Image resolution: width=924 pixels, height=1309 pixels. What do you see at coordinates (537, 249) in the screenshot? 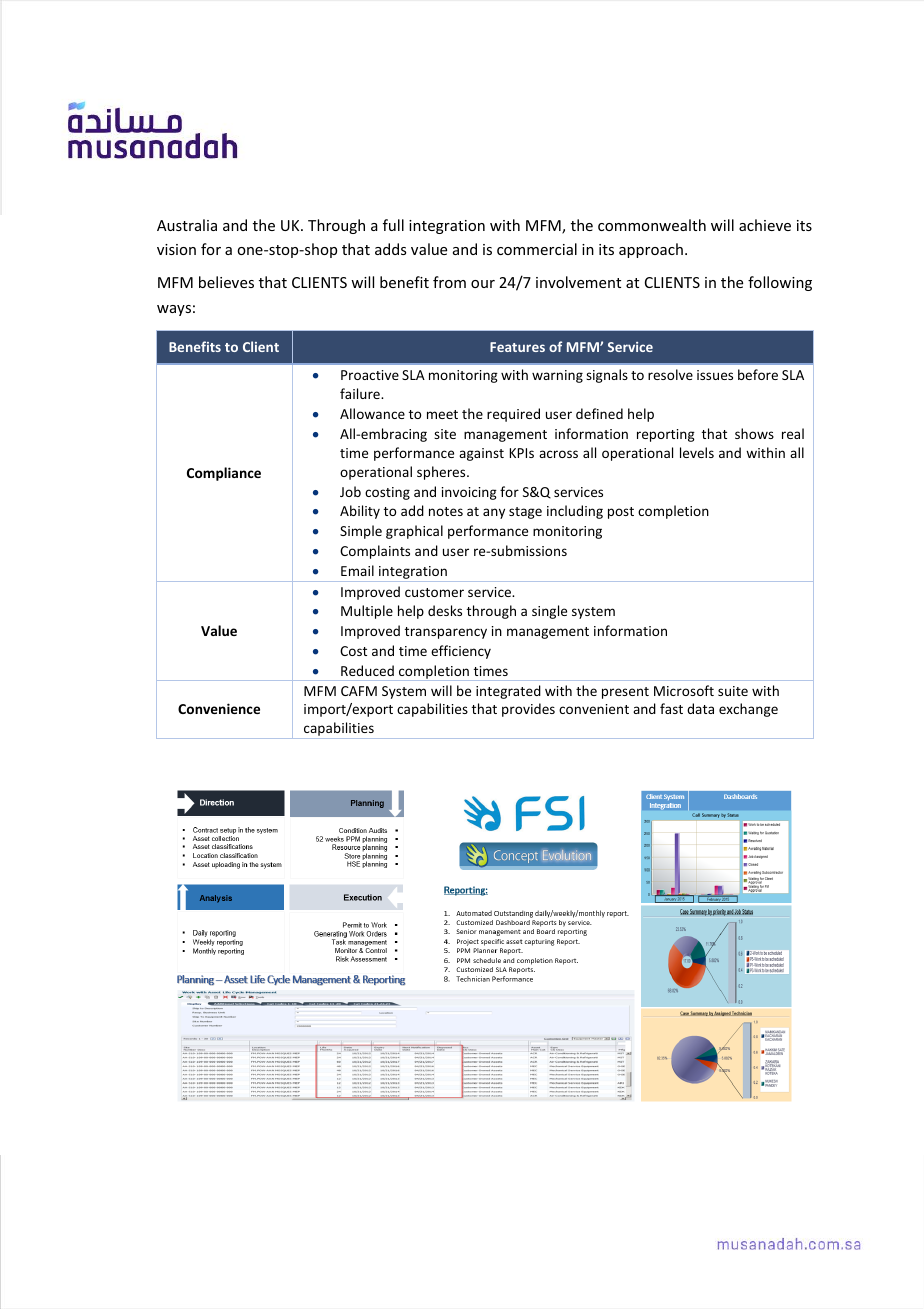
I see `commercial` at bounding box center [537, 249].
